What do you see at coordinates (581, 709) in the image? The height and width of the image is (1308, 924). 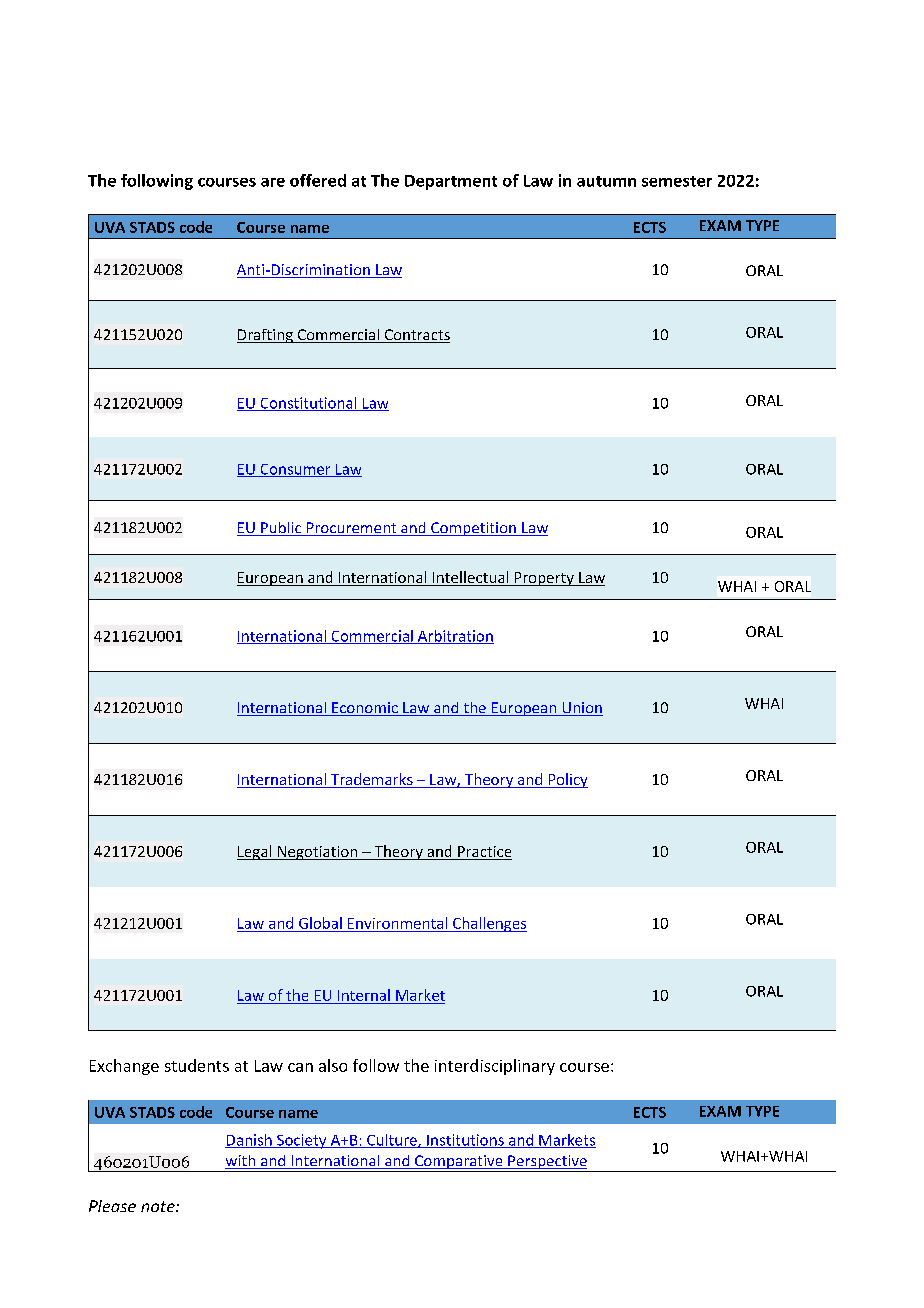 I see `Union` at bounding box center [581, 709].
